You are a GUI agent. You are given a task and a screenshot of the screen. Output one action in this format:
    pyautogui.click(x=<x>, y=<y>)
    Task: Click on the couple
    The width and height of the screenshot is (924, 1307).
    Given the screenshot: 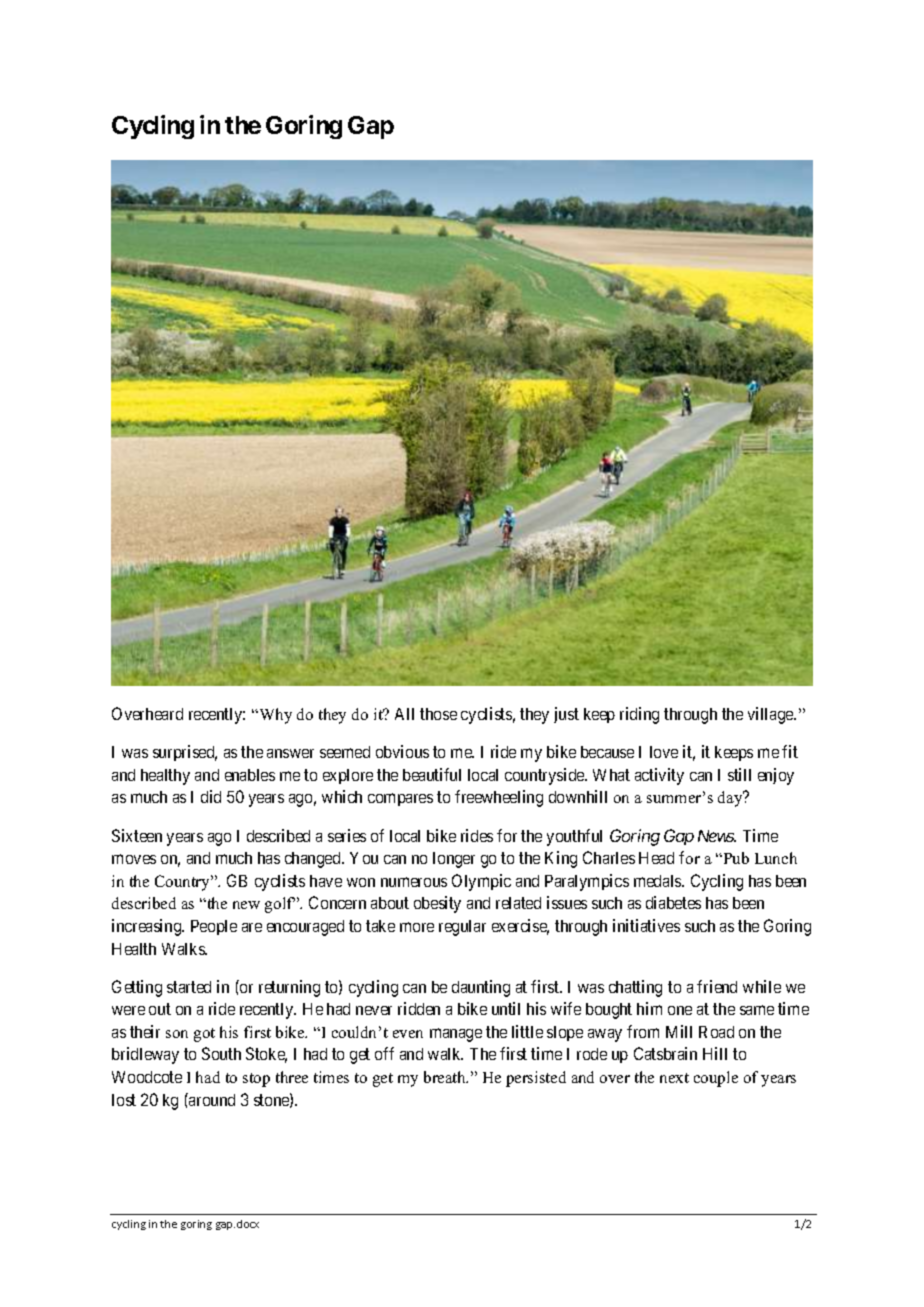 What is the action you would take?
    pyautogui.click(x=716, y=1079)
